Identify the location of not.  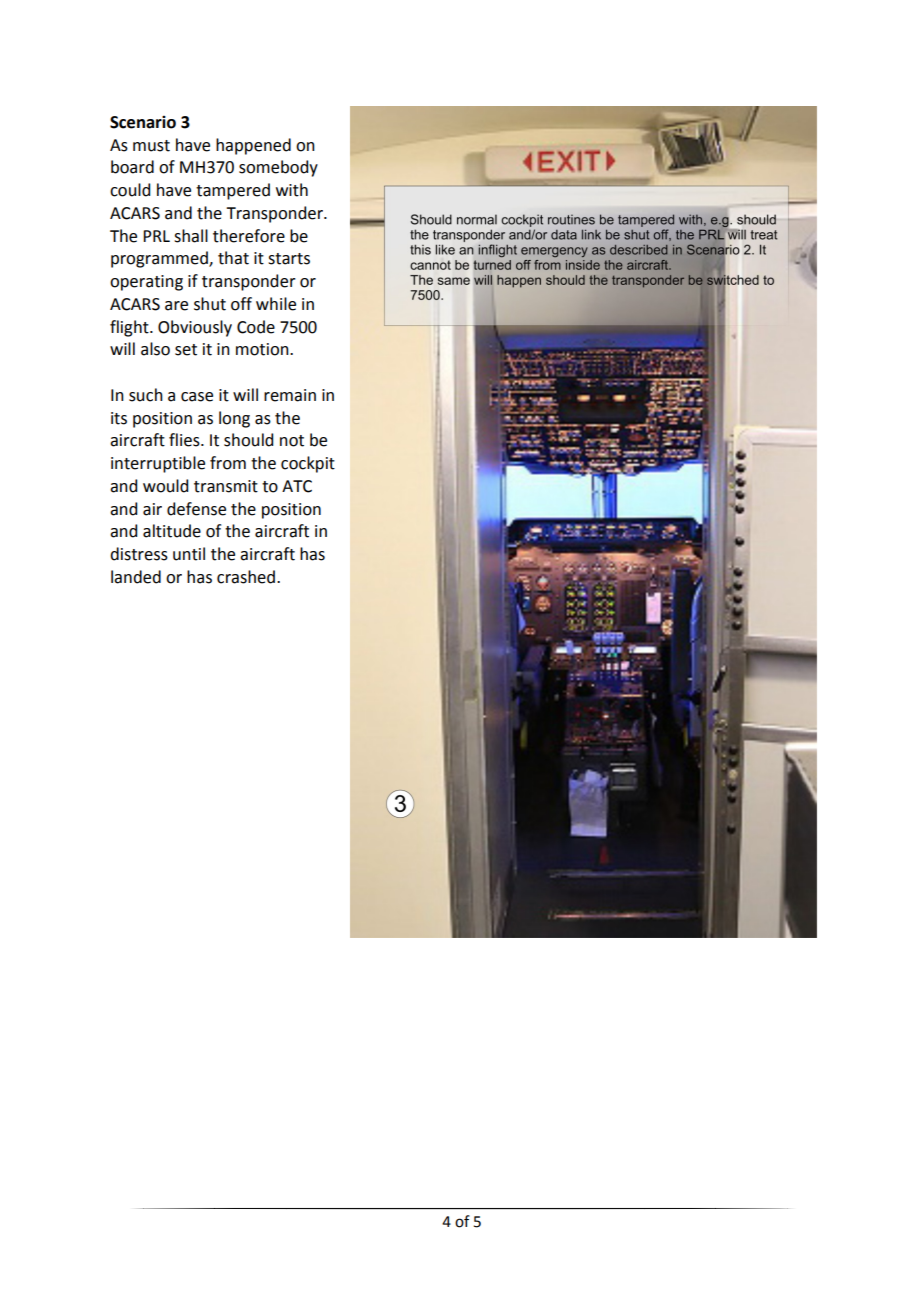
(292, 441).
